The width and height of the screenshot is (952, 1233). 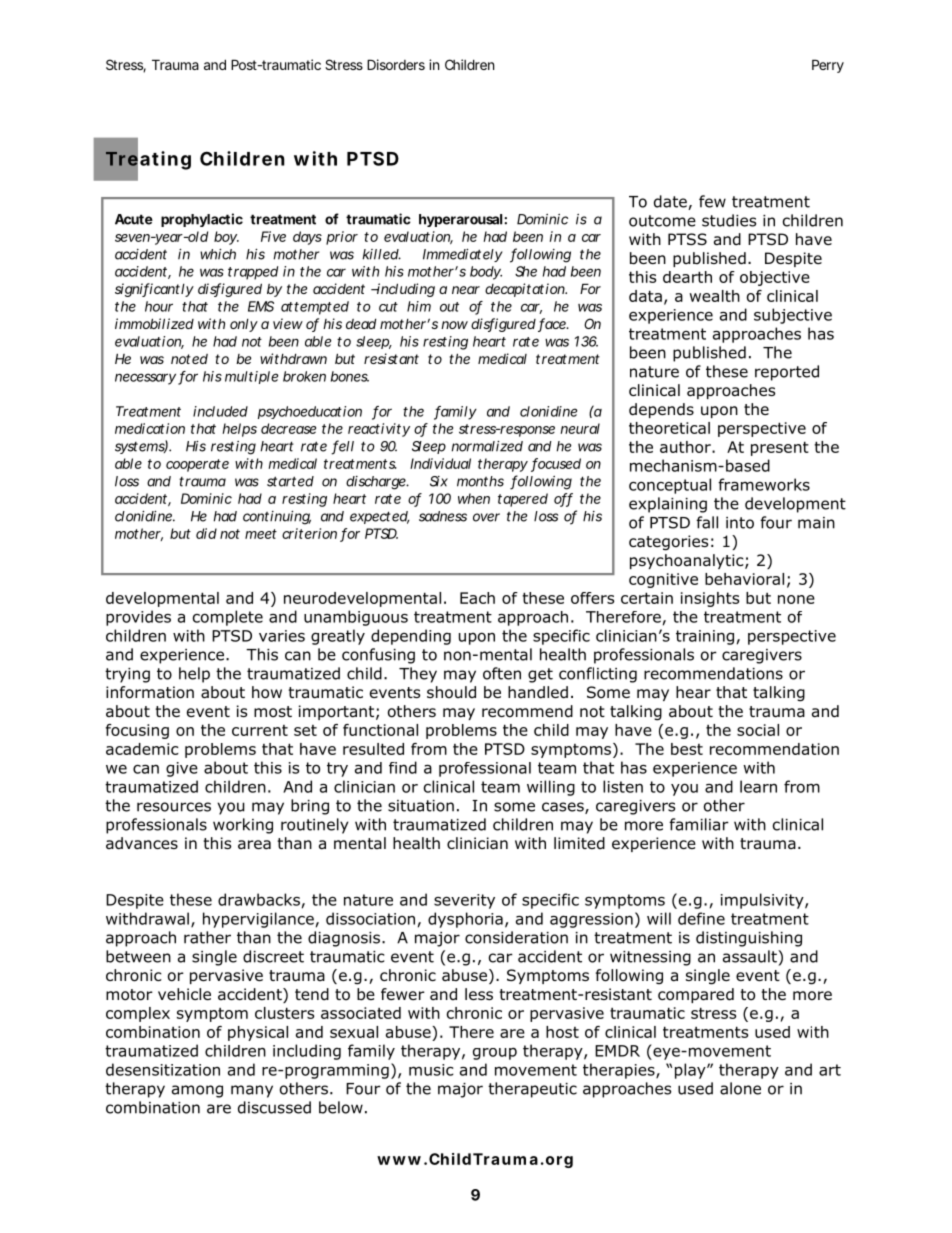 What do you see at coordinates (828, 66) in the screenshot?
I see `Perry` at bounding box center [828, 66].
